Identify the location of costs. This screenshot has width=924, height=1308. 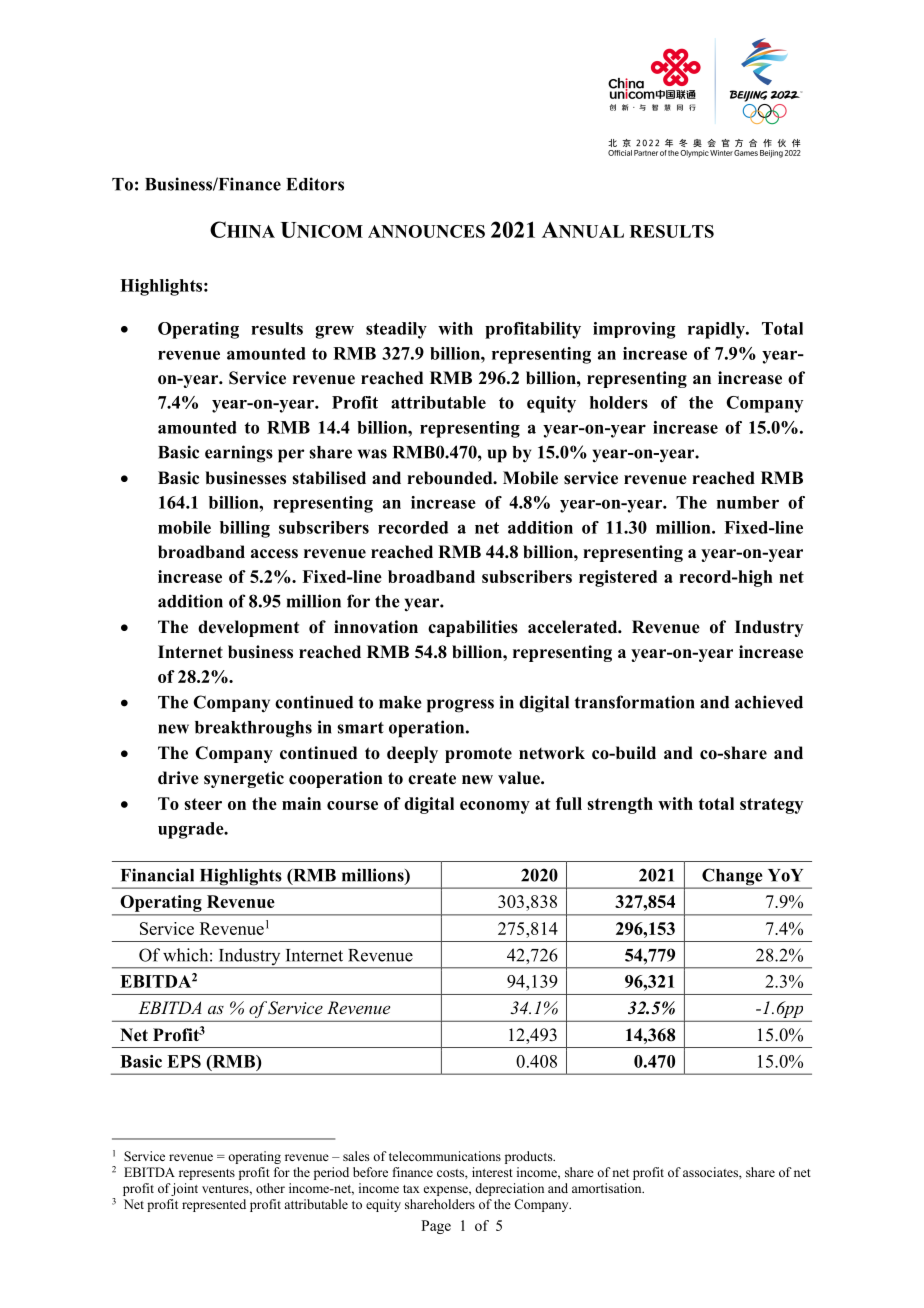
(451, 1173).
